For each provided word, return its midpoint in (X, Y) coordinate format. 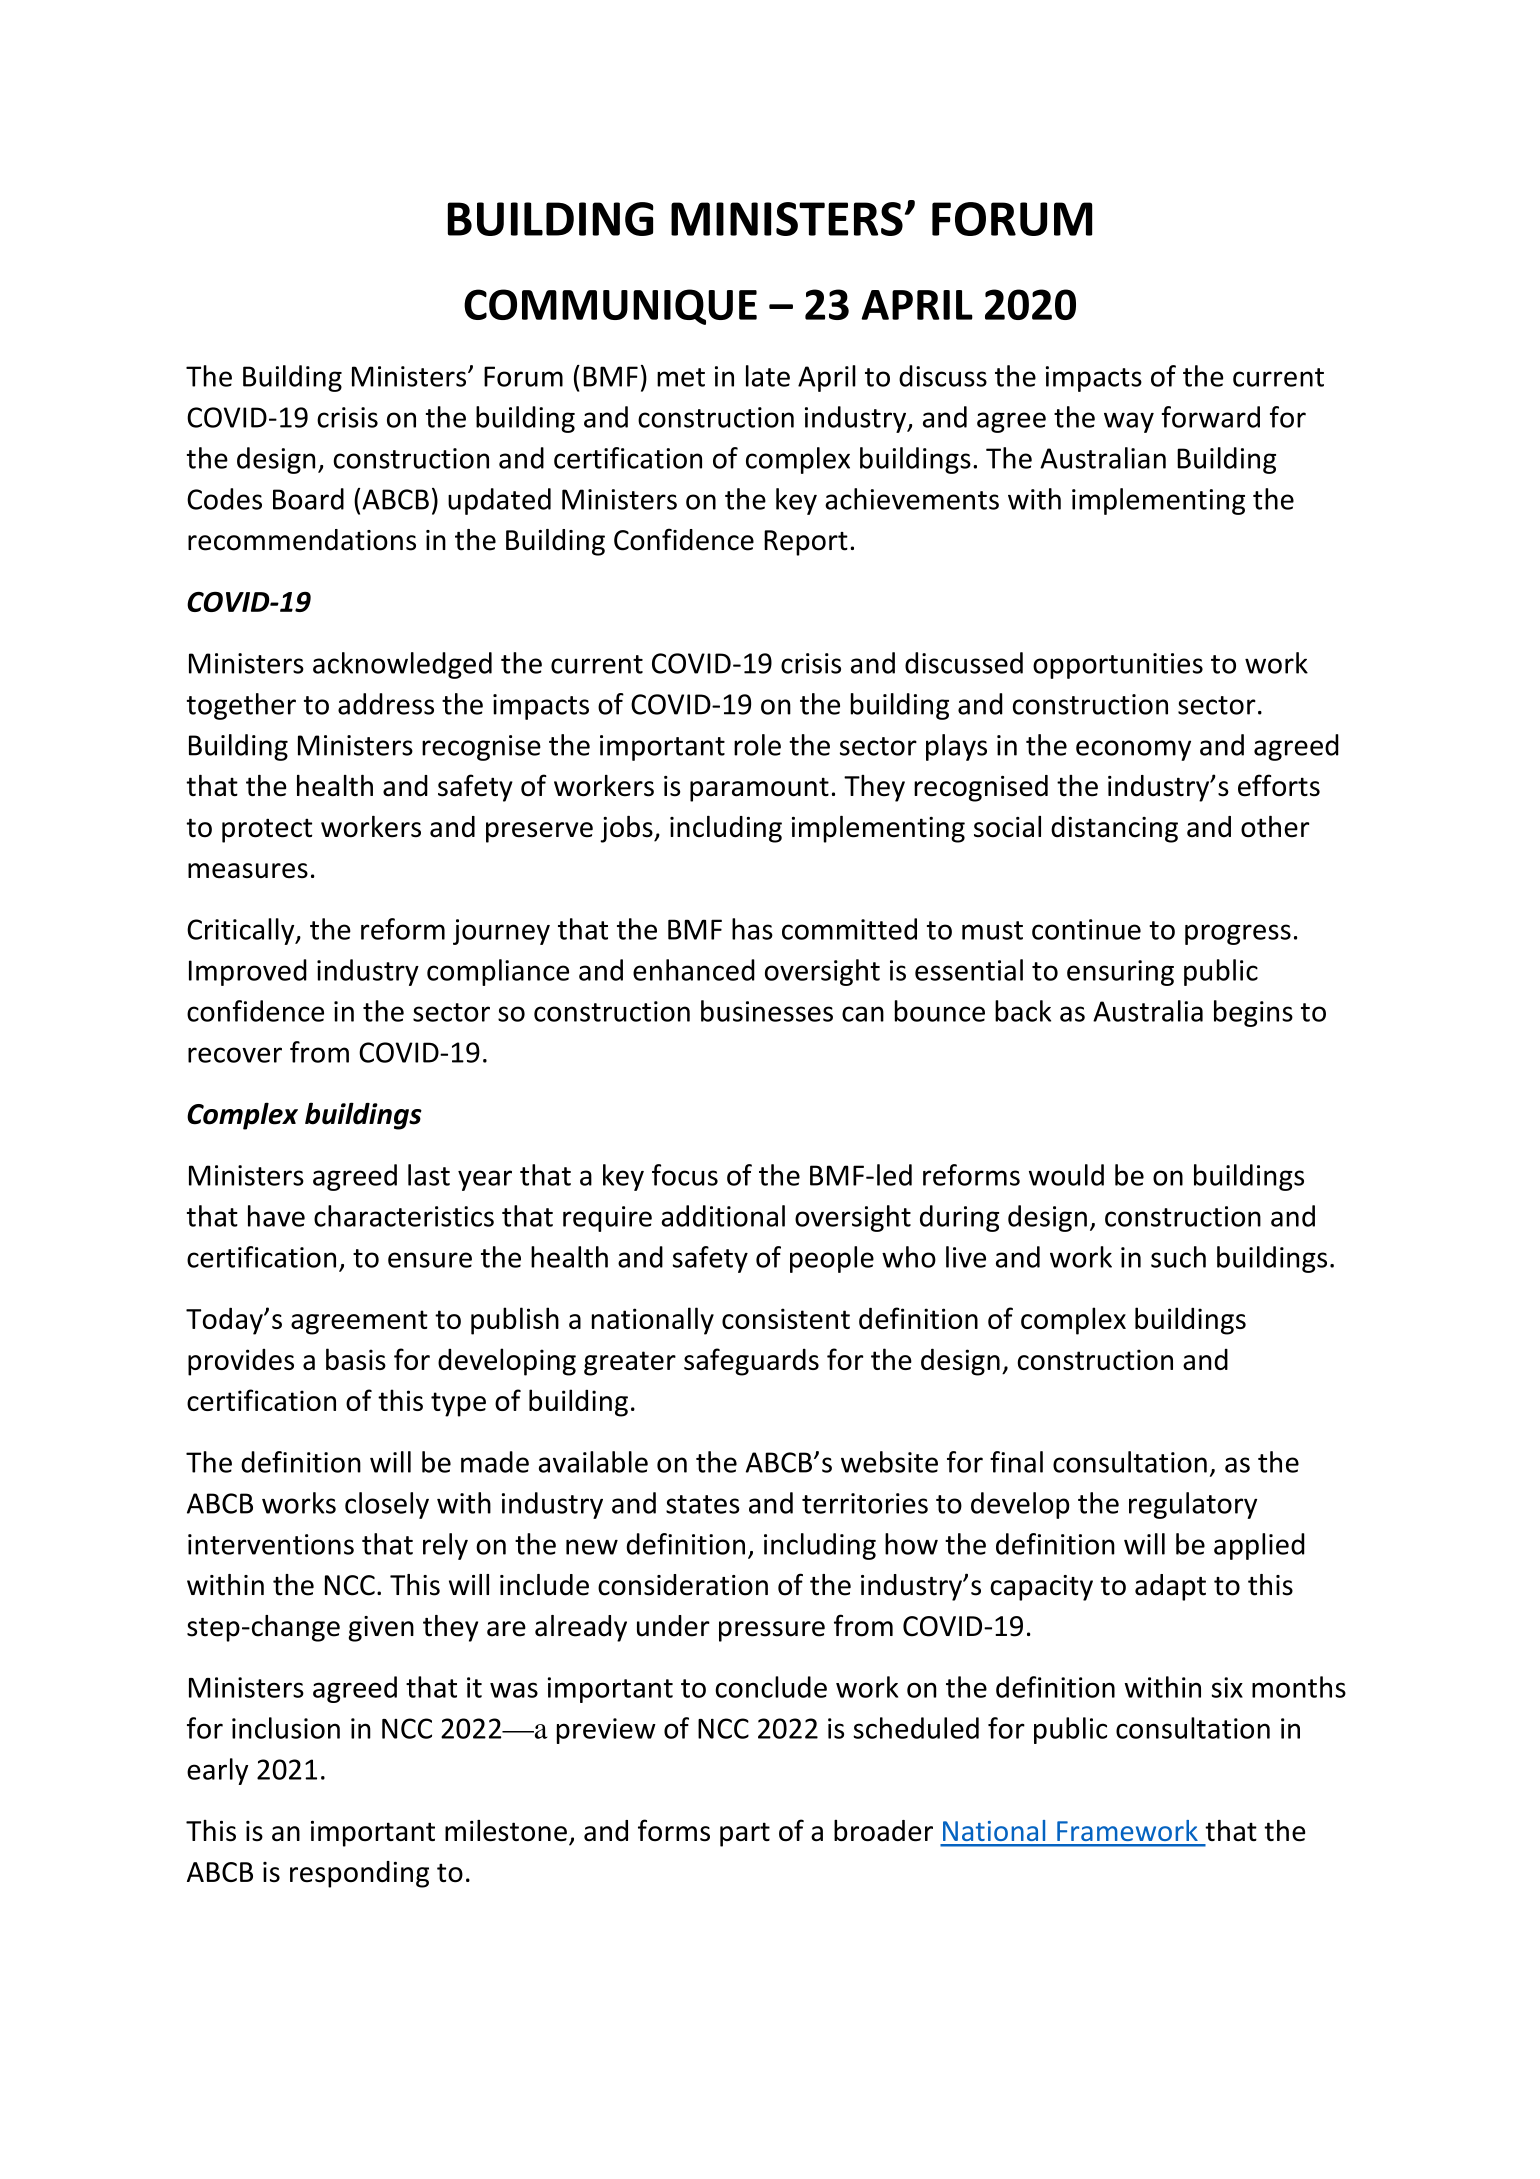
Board (308, 499)
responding (359, 1874)
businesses (767, 1011)
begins (1253, 1013)
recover (235, 1055)
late (768, 376)
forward (1210, 417)
